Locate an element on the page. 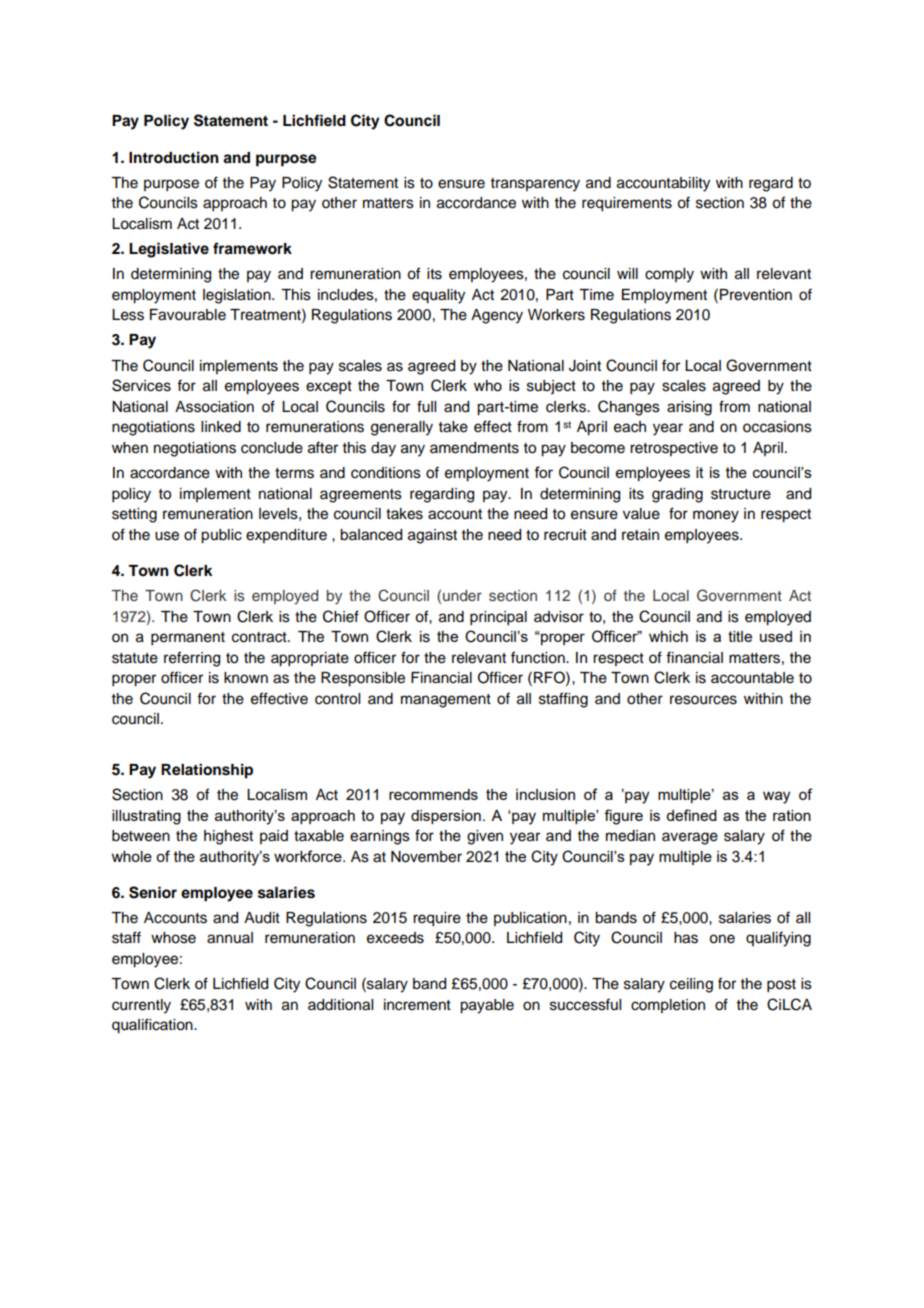 The height and width of the page is (1308, 924). currently is located at coordinates (141, 1006).
